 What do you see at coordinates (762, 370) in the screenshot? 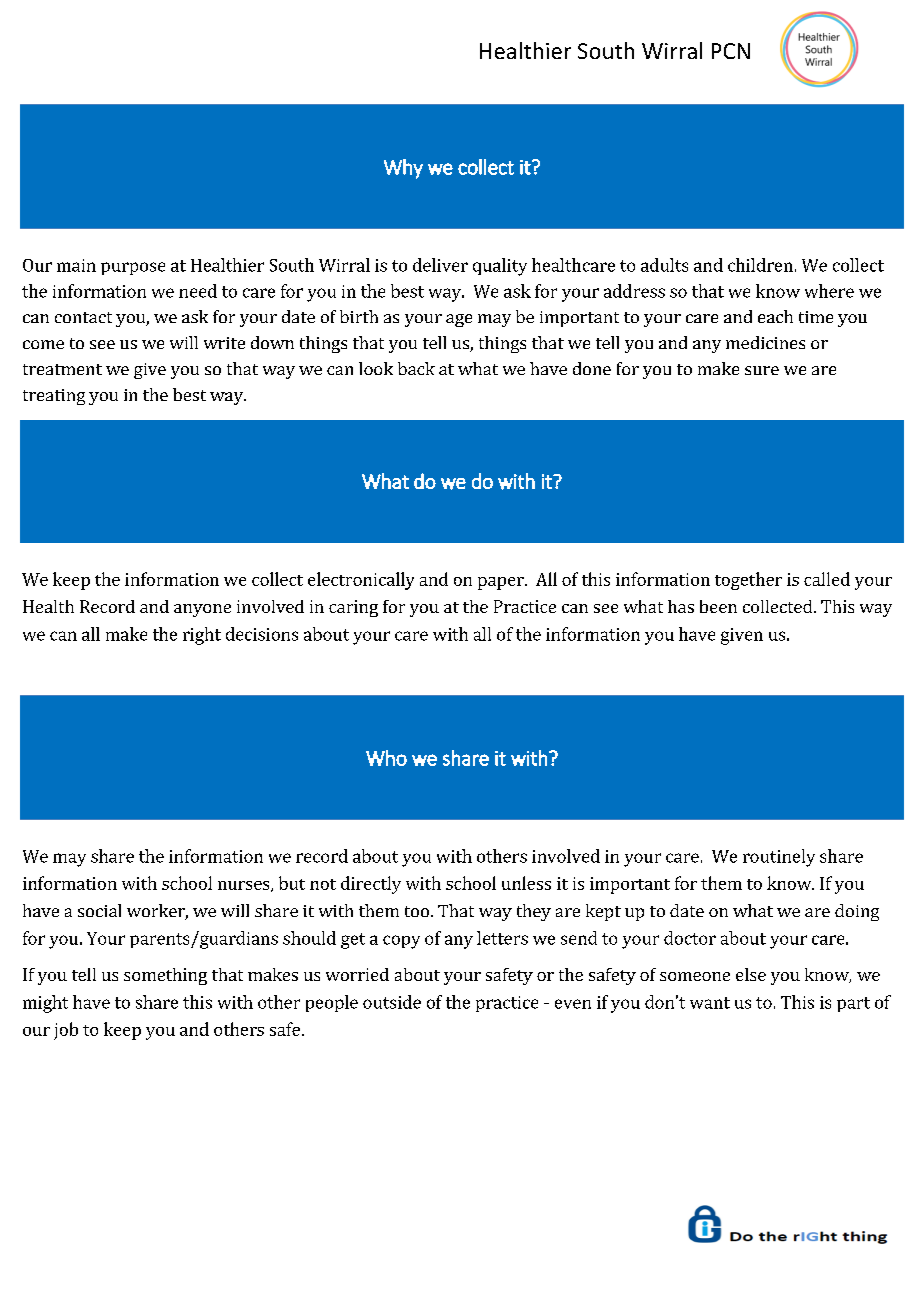
I see `sure` at bounding box center [762, 370].
